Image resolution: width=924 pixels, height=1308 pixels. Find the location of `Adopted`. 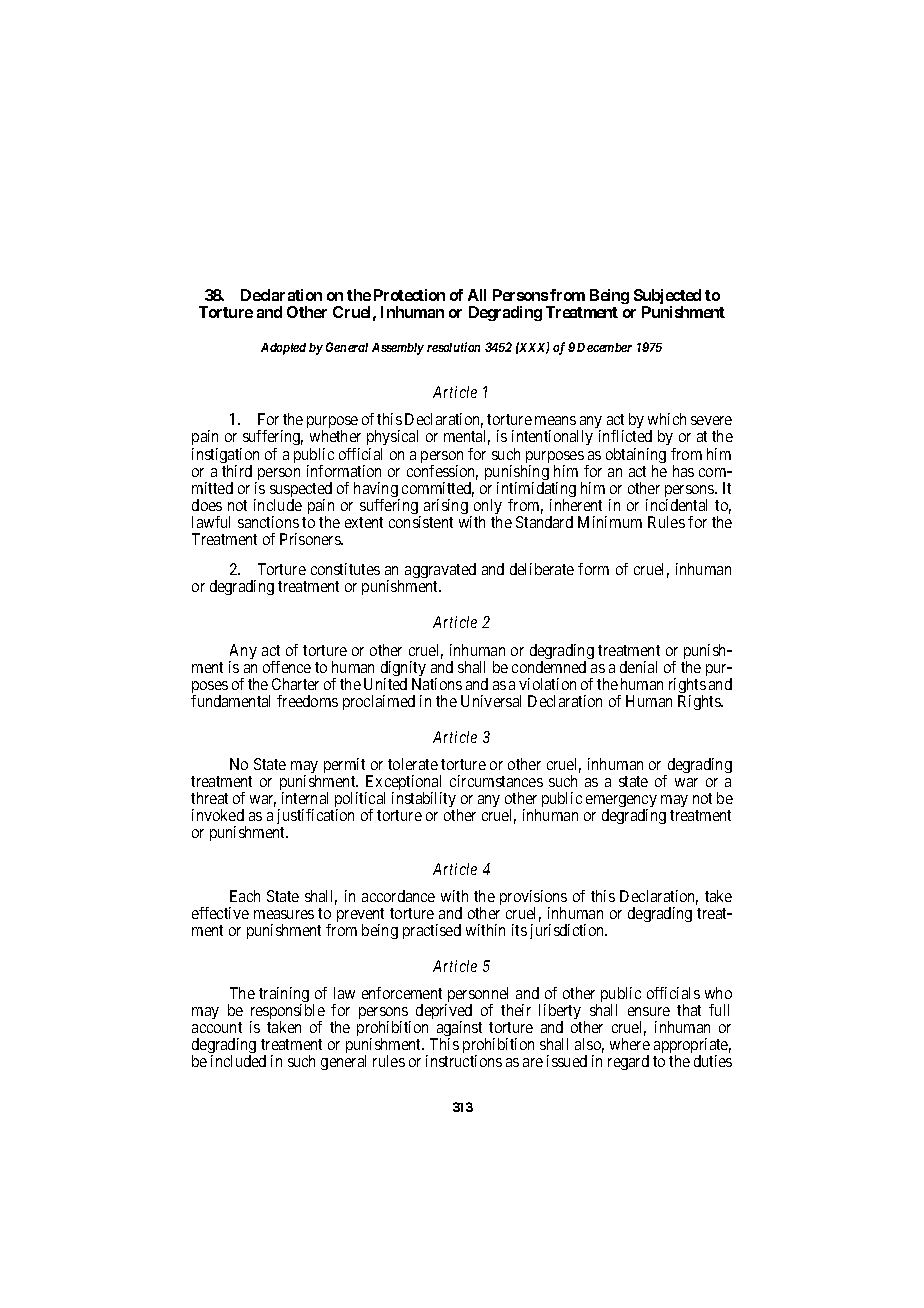

Adopted is located at coordinates (283, 349).
